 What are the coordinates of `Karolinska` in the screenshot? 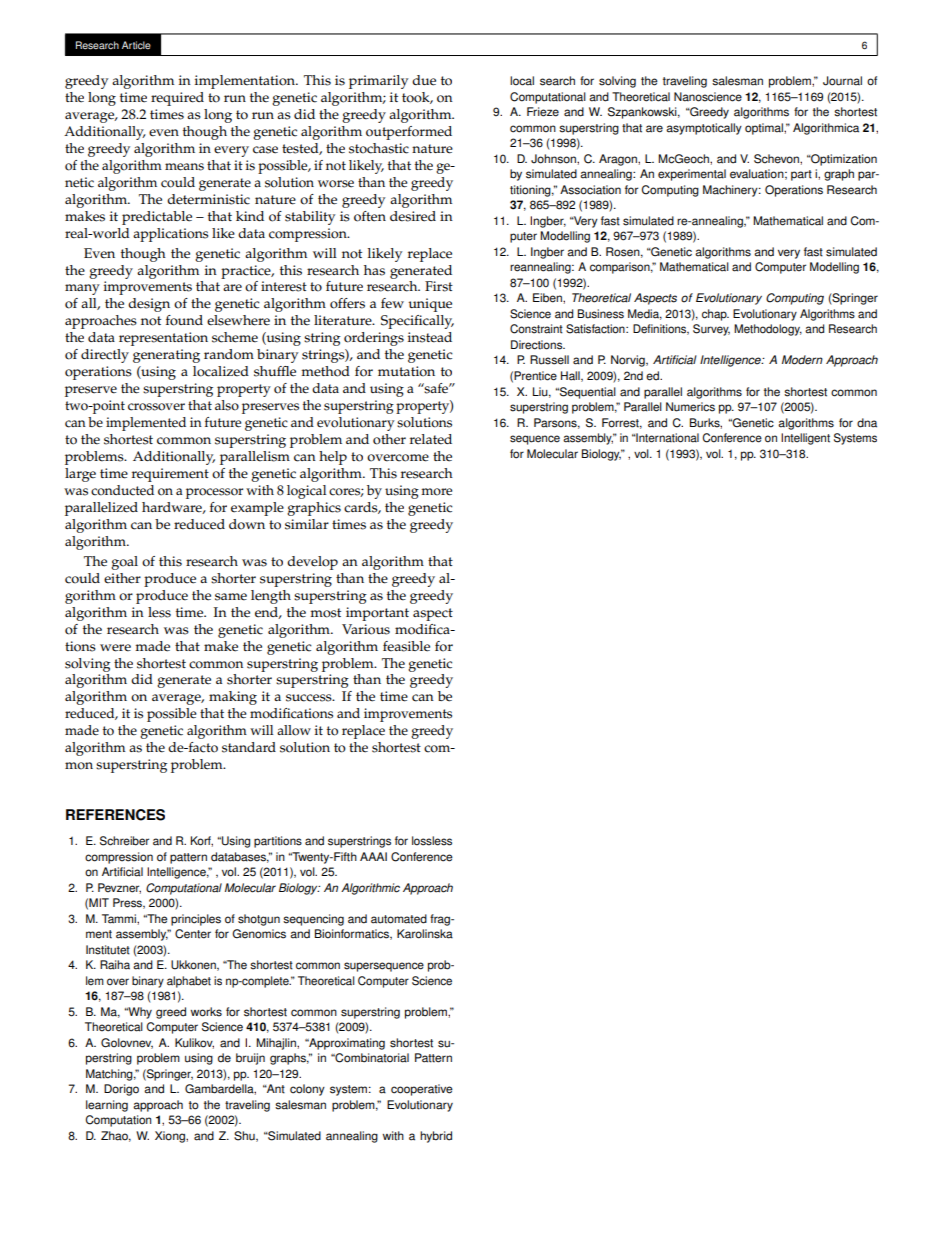 It's located at (425, 934).
